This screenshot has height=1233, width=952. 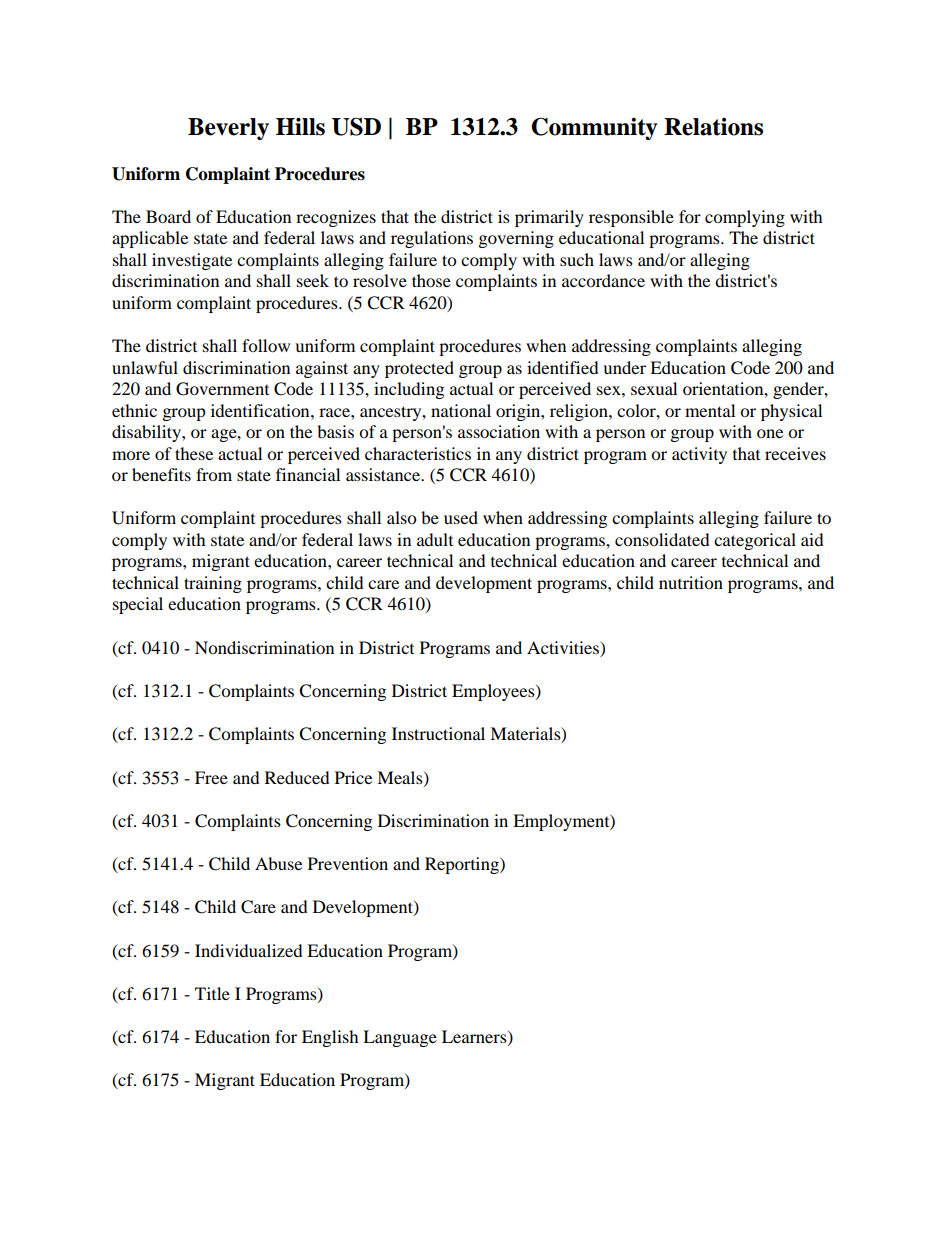 I want to click on Instructional, so click(x=438, y=733).
